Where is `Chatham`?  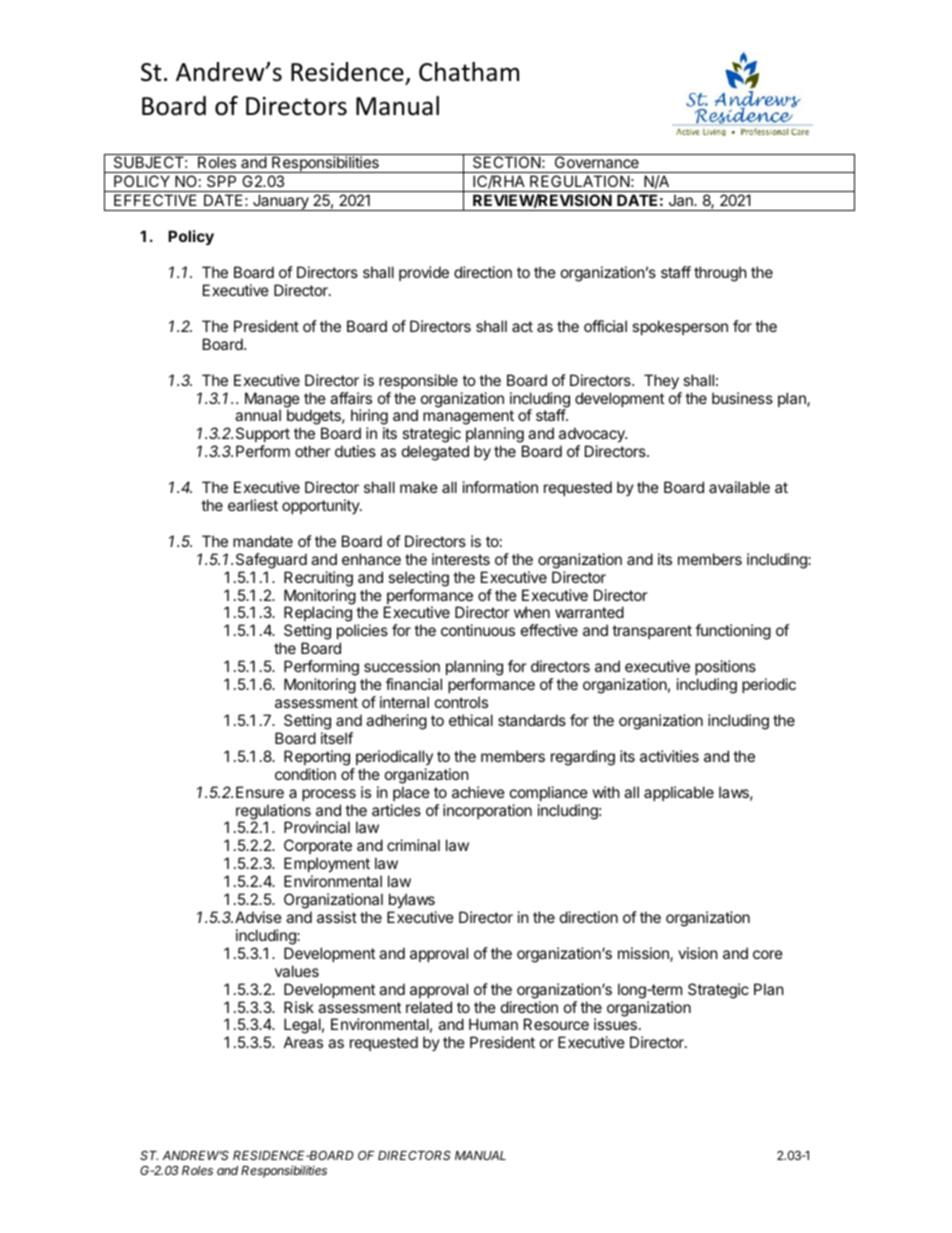
Chatham is located at coordinates (469, 72).
